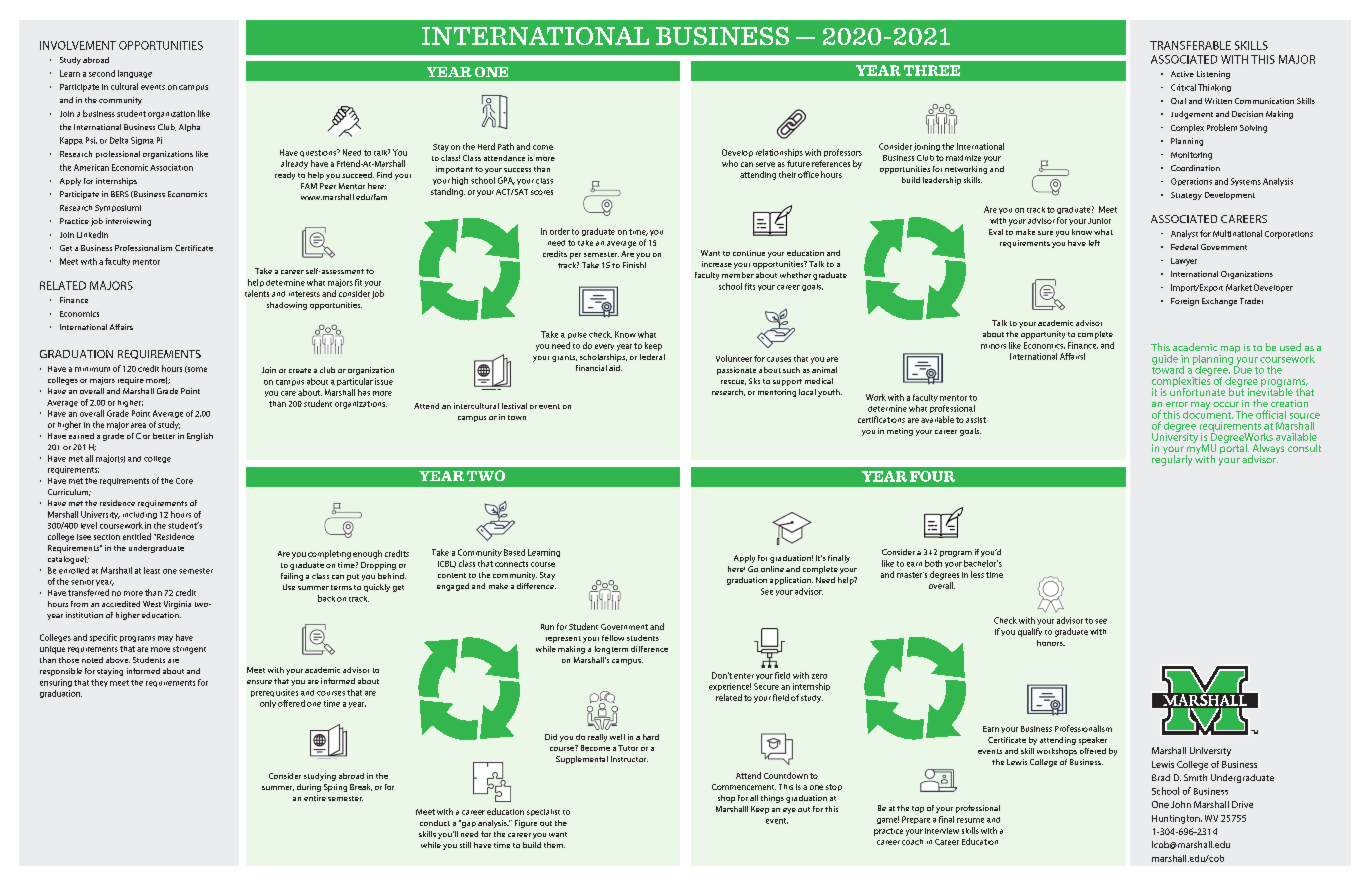  Describe the element at coordinates (772, 569) in the screenshot. I see `online` at that location.
